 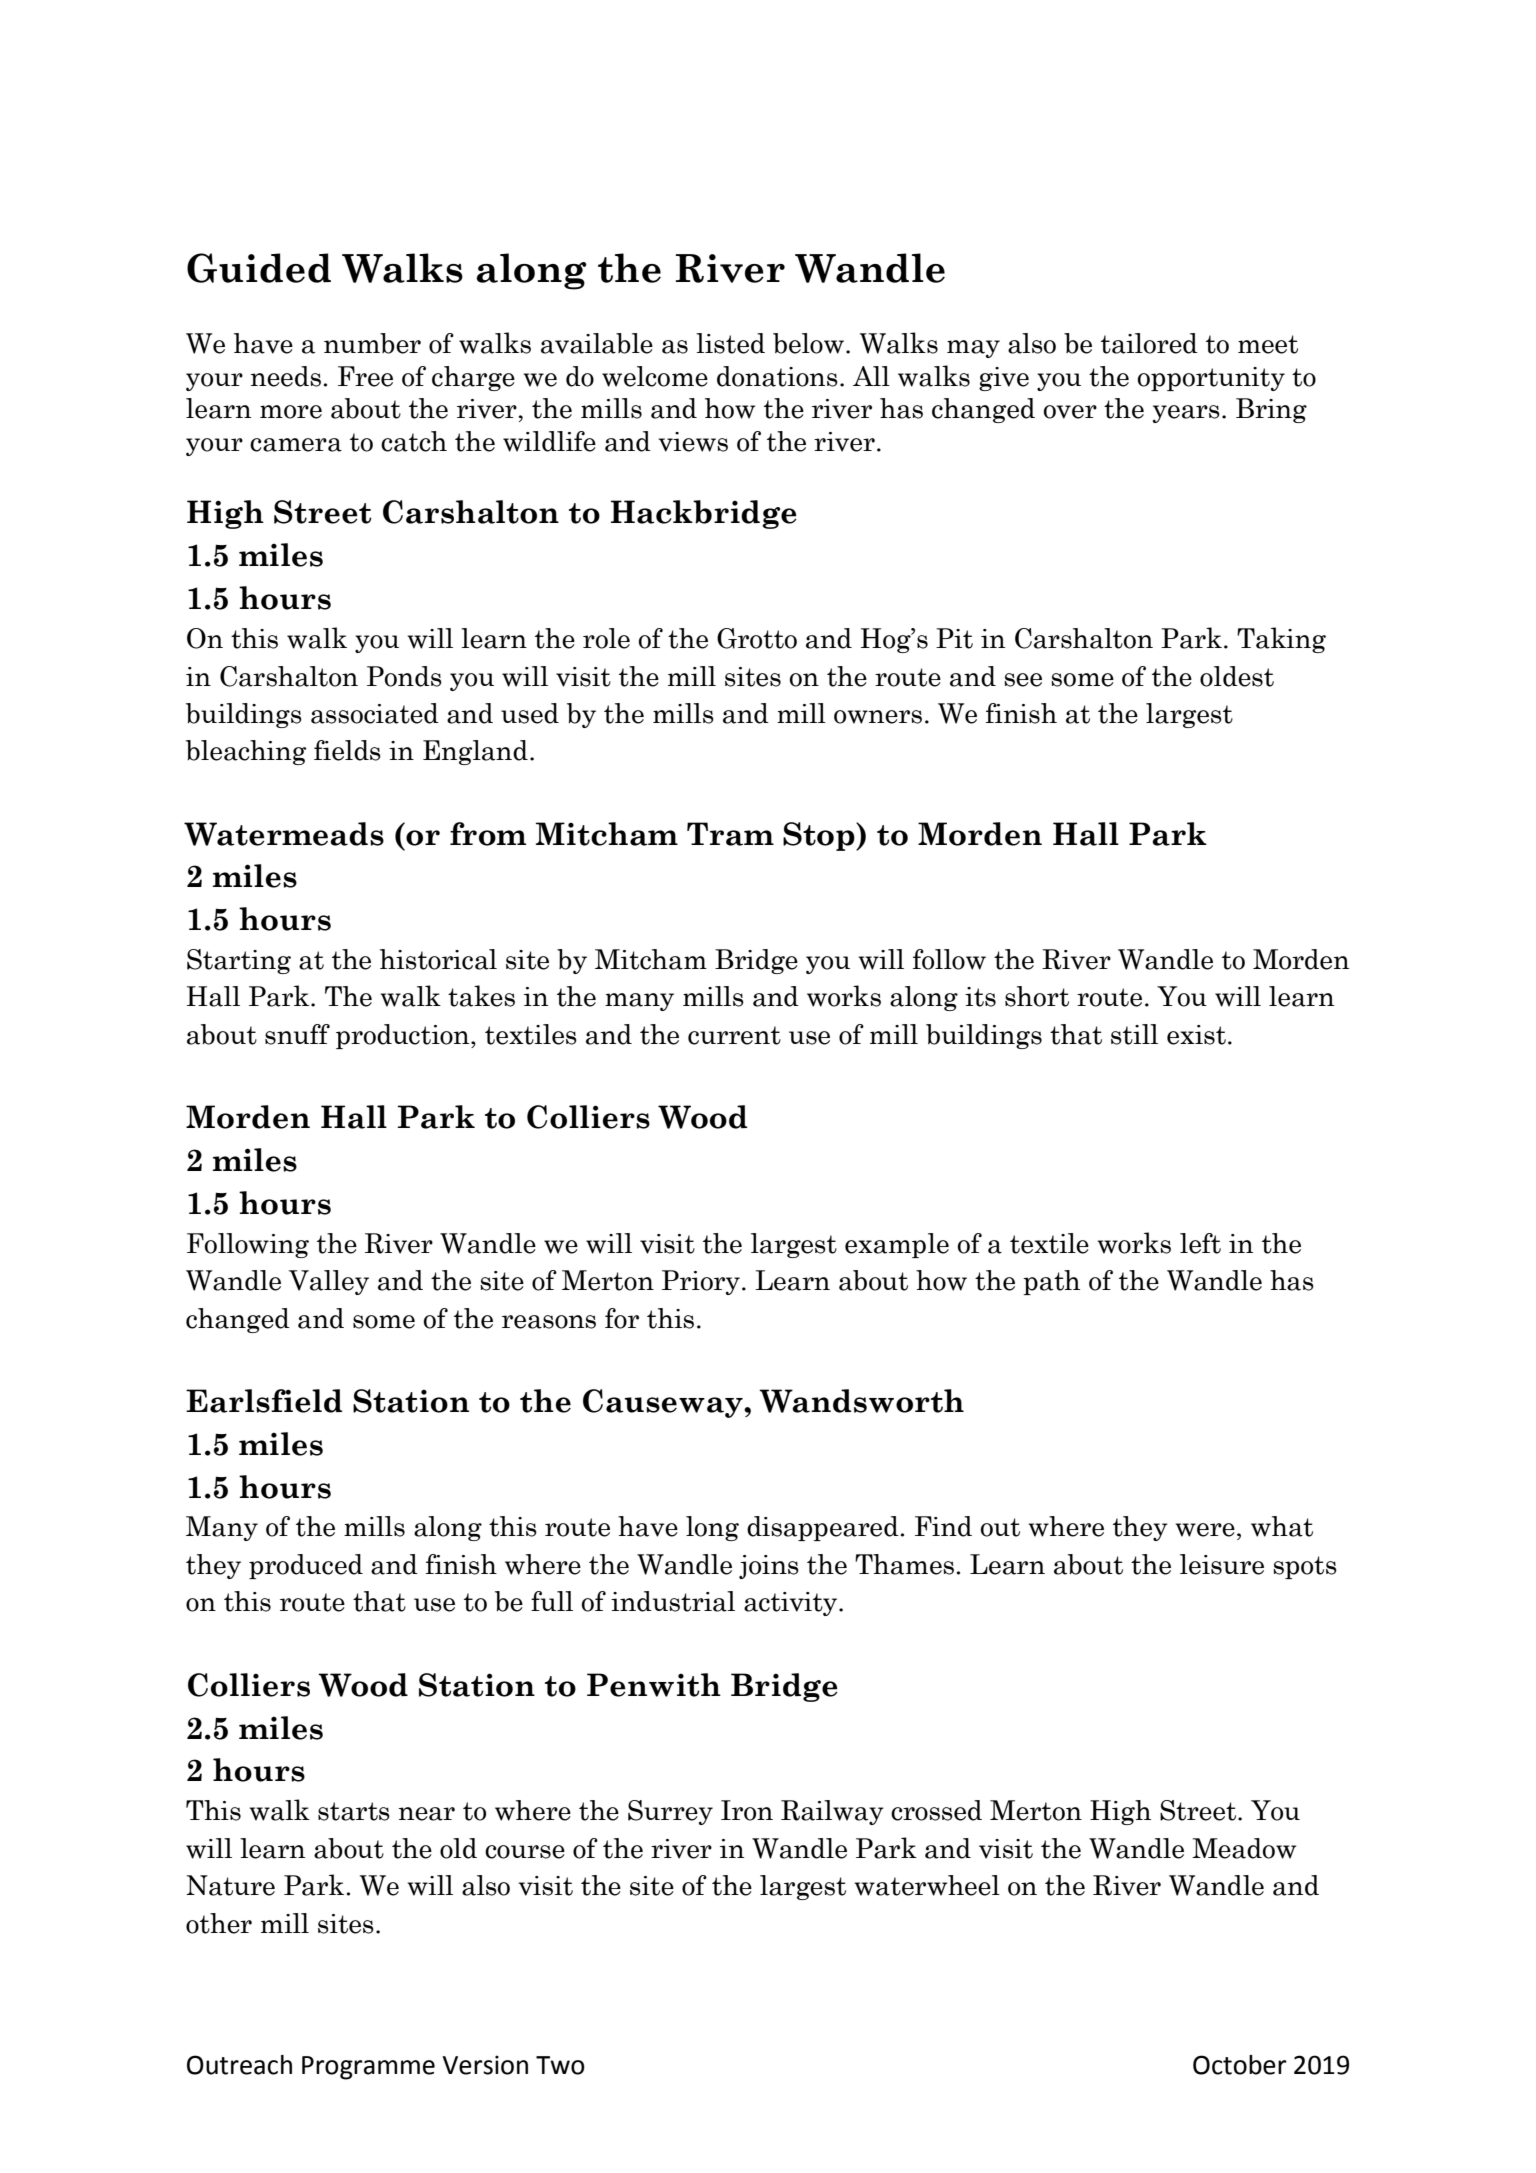 I want to click on listed, so click(x=730, y=343).
